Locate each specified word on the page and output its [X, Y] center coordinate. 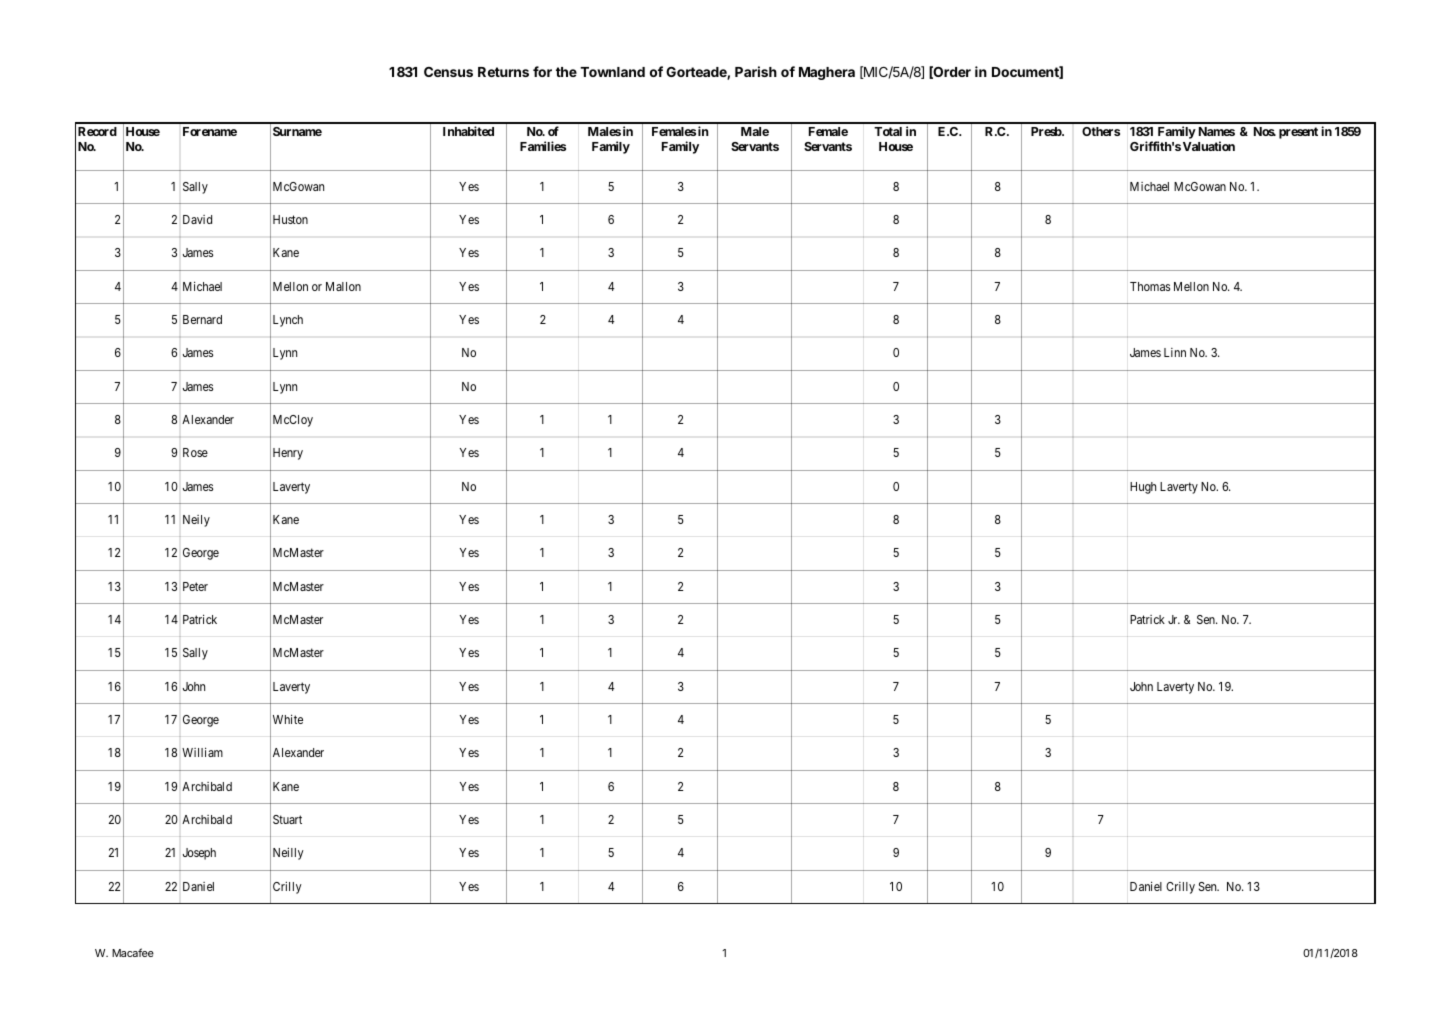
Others [1101, 131]
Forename [210, 131]
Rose [195, 452]
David [197, 219]
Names [1217, 131]
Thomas [1150, 286]
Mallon [343, 286]
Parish [756, 71]
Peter [195, 586]
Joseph [199, 854]
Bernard [202, 319]
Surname [297, 131]
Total [888, 131]
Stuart [287, 819]
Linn [1175, 352]
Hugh [1143, 488]
